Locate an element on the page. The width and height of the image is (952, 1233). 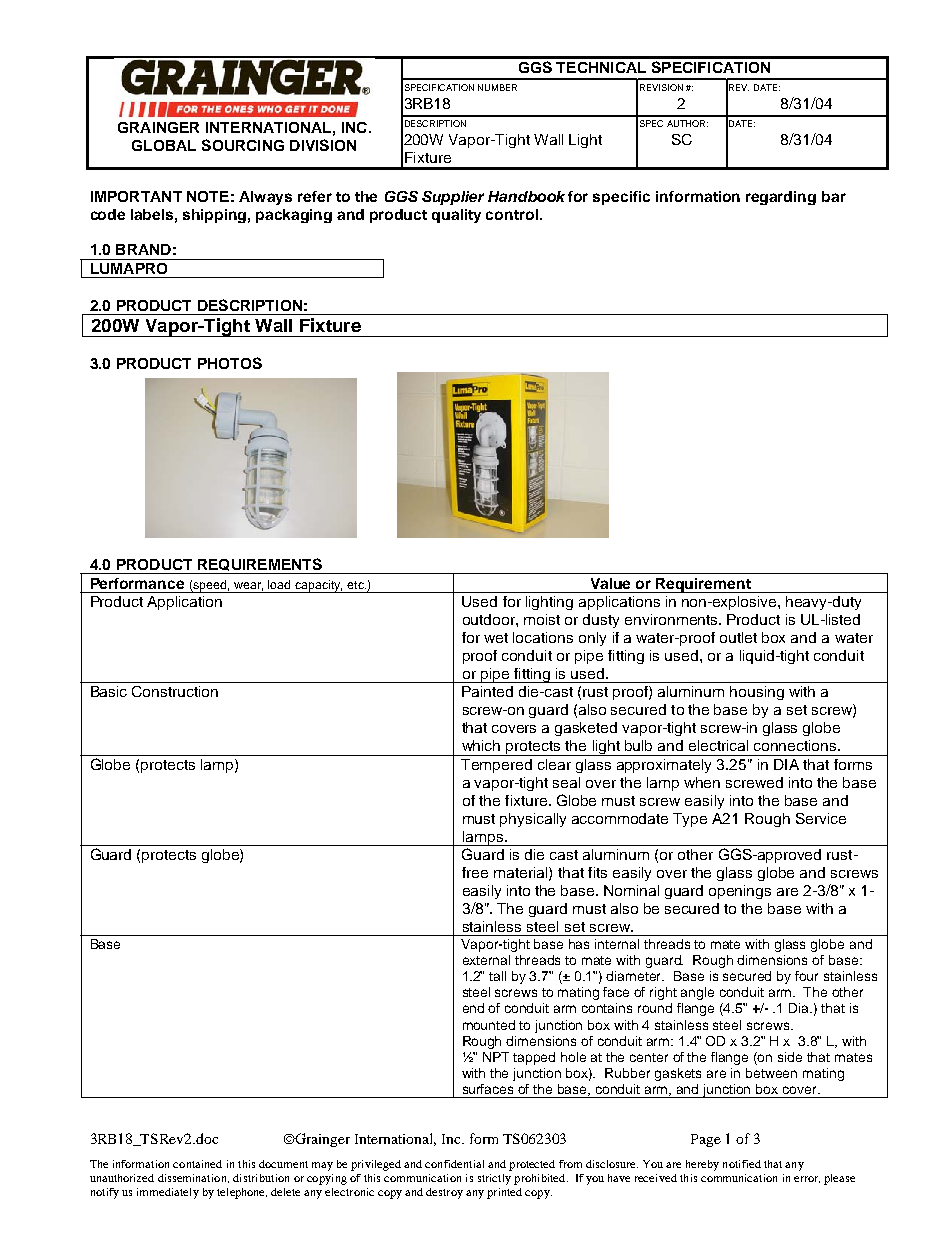
confidential is located at coordinates (454, 1164).
